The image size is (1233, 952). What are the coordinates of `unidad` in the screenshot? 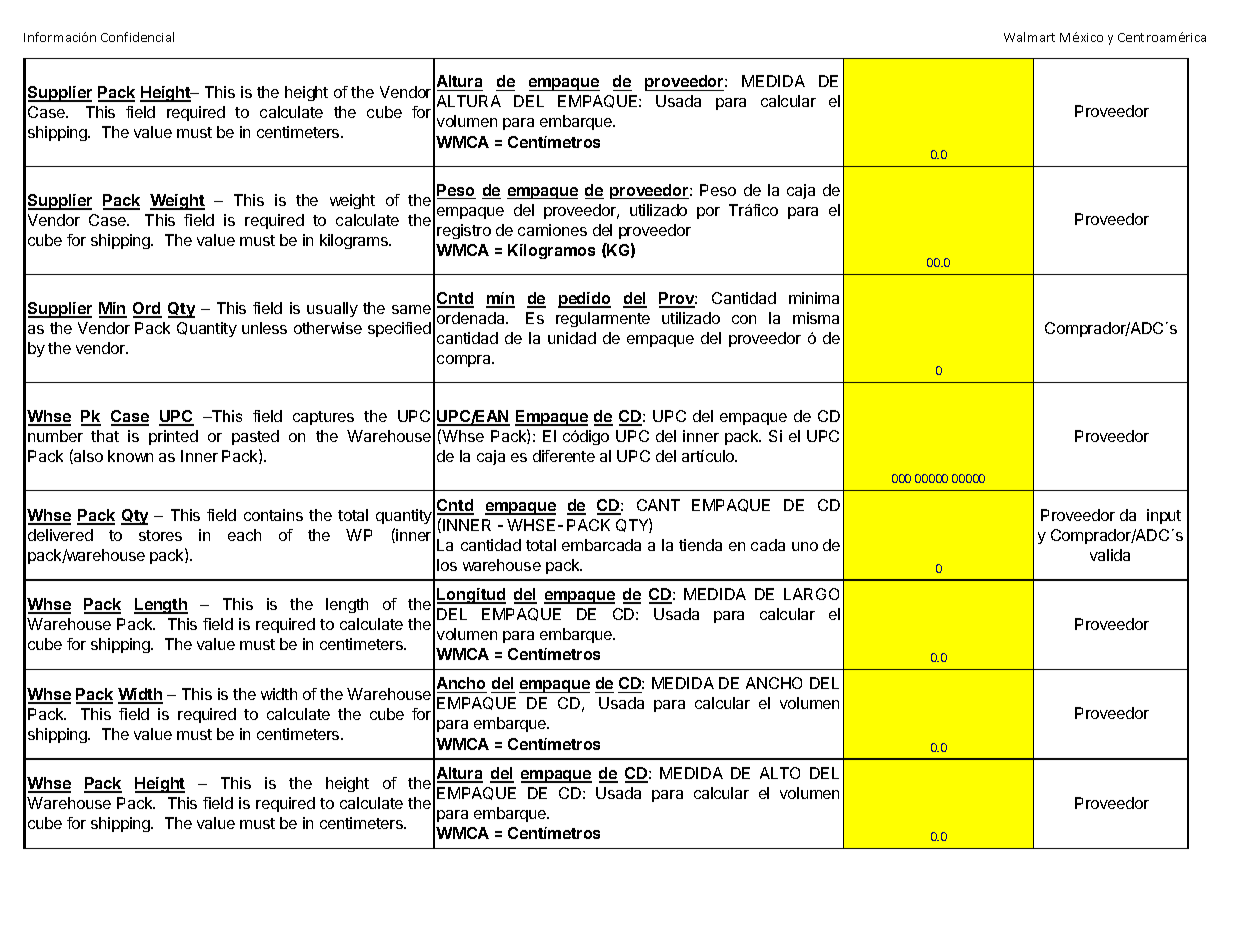 It's located at (572, 338).
